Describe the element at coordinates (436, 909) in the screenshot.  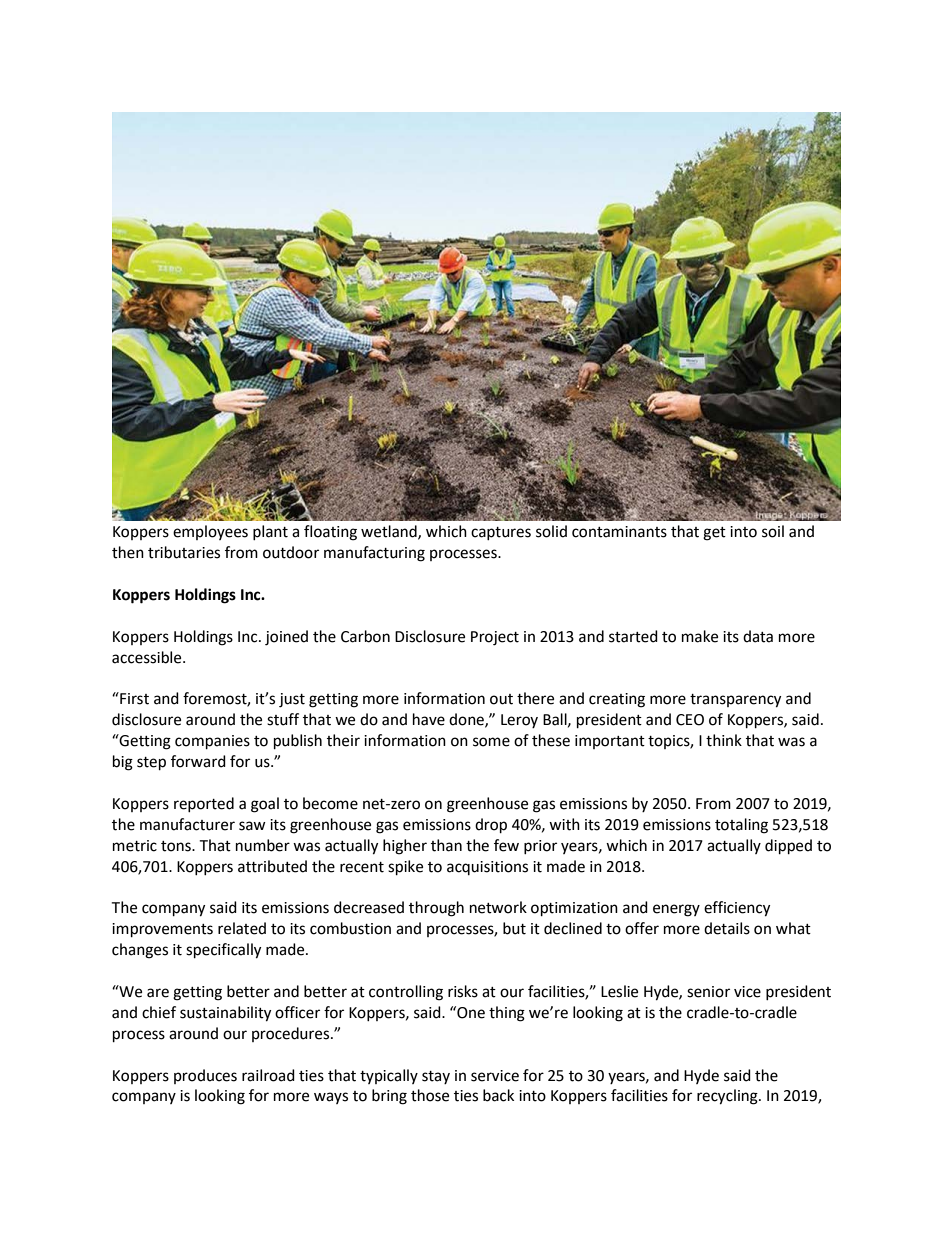
I see `through` at that location.
